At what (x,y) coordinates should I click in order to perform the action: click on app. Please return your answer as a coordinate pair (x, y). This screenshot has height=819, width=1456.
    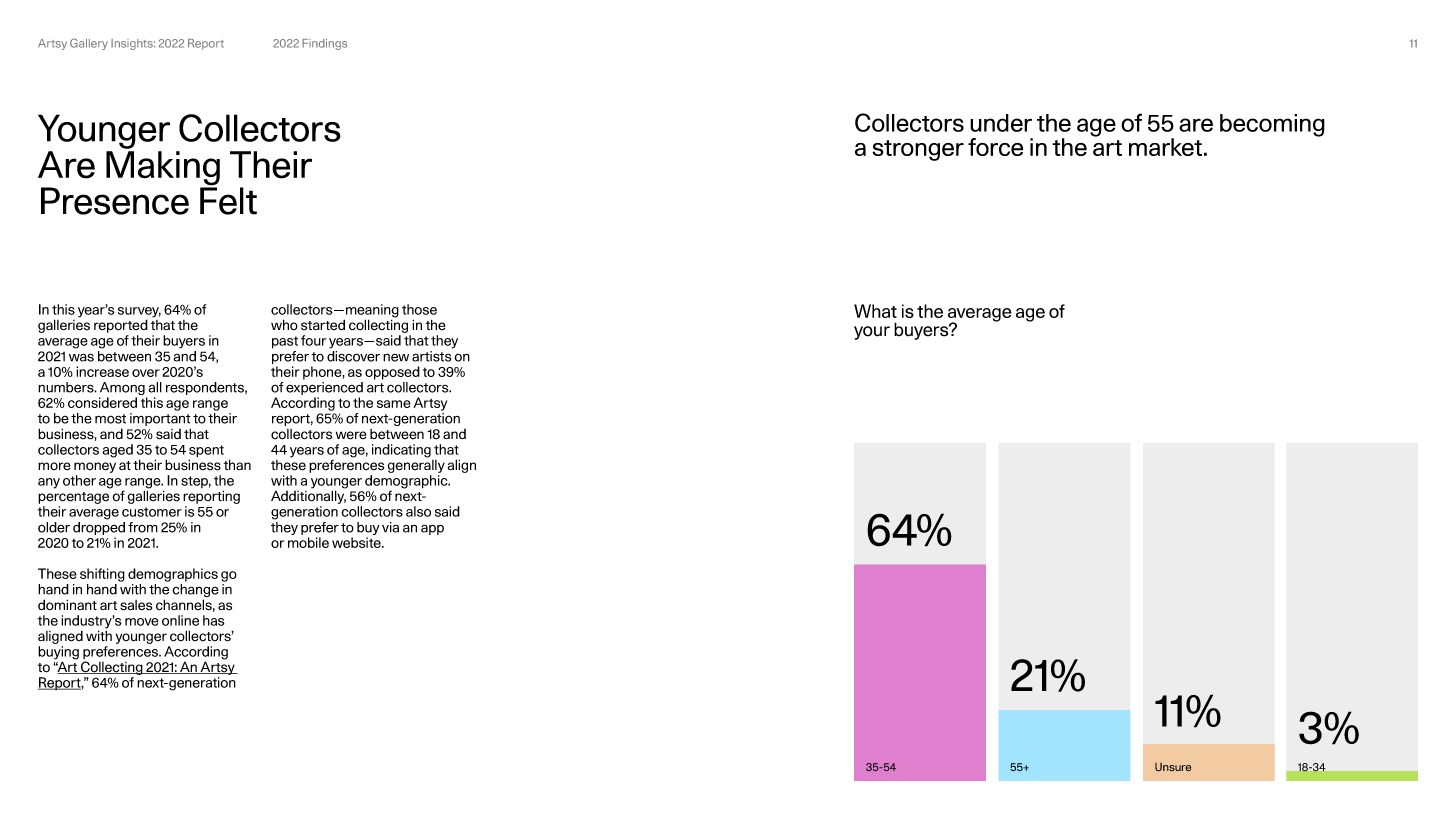
    Looking at the image, I should click on (432, 529).
